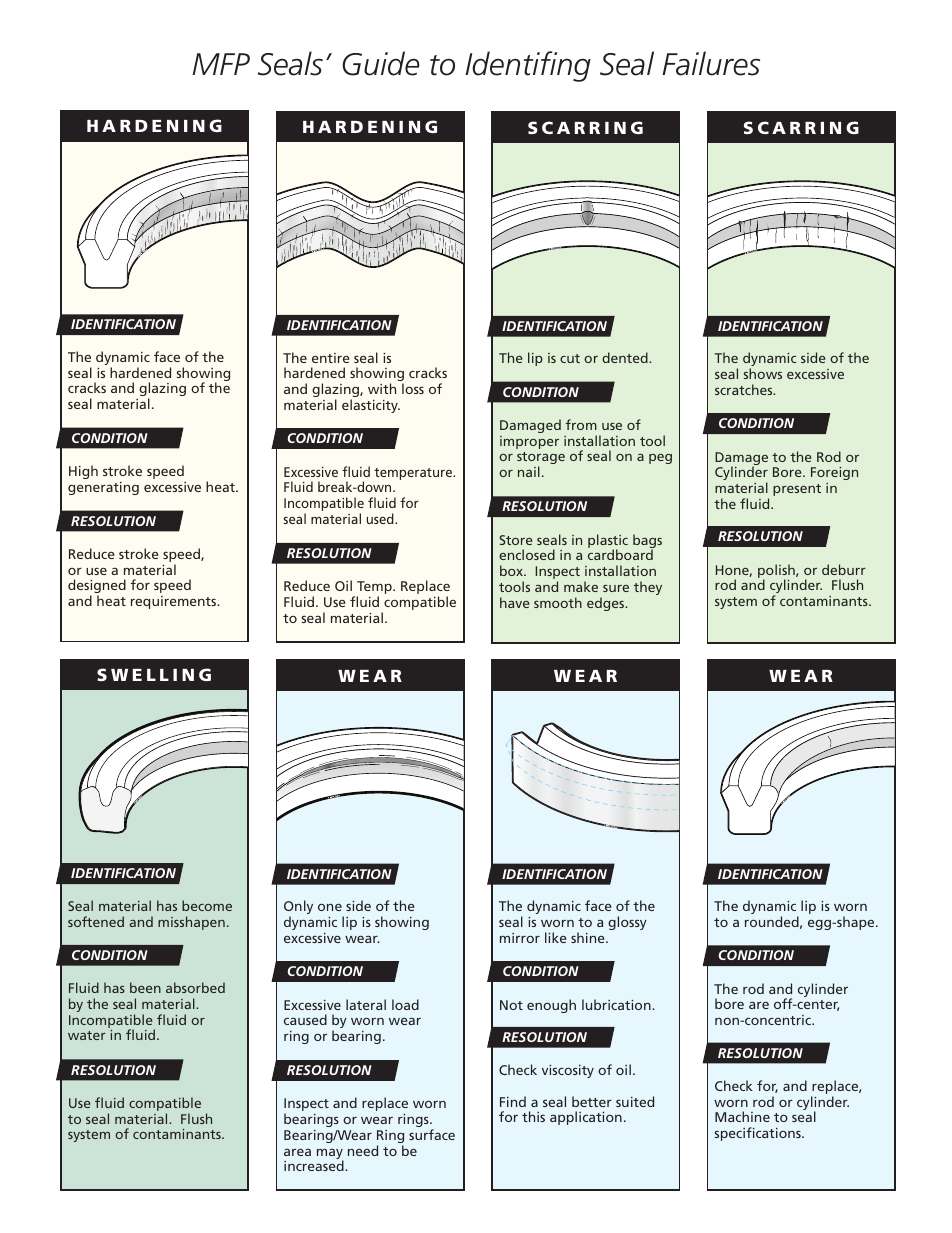  I want to click on improper, so click(529, 442).
